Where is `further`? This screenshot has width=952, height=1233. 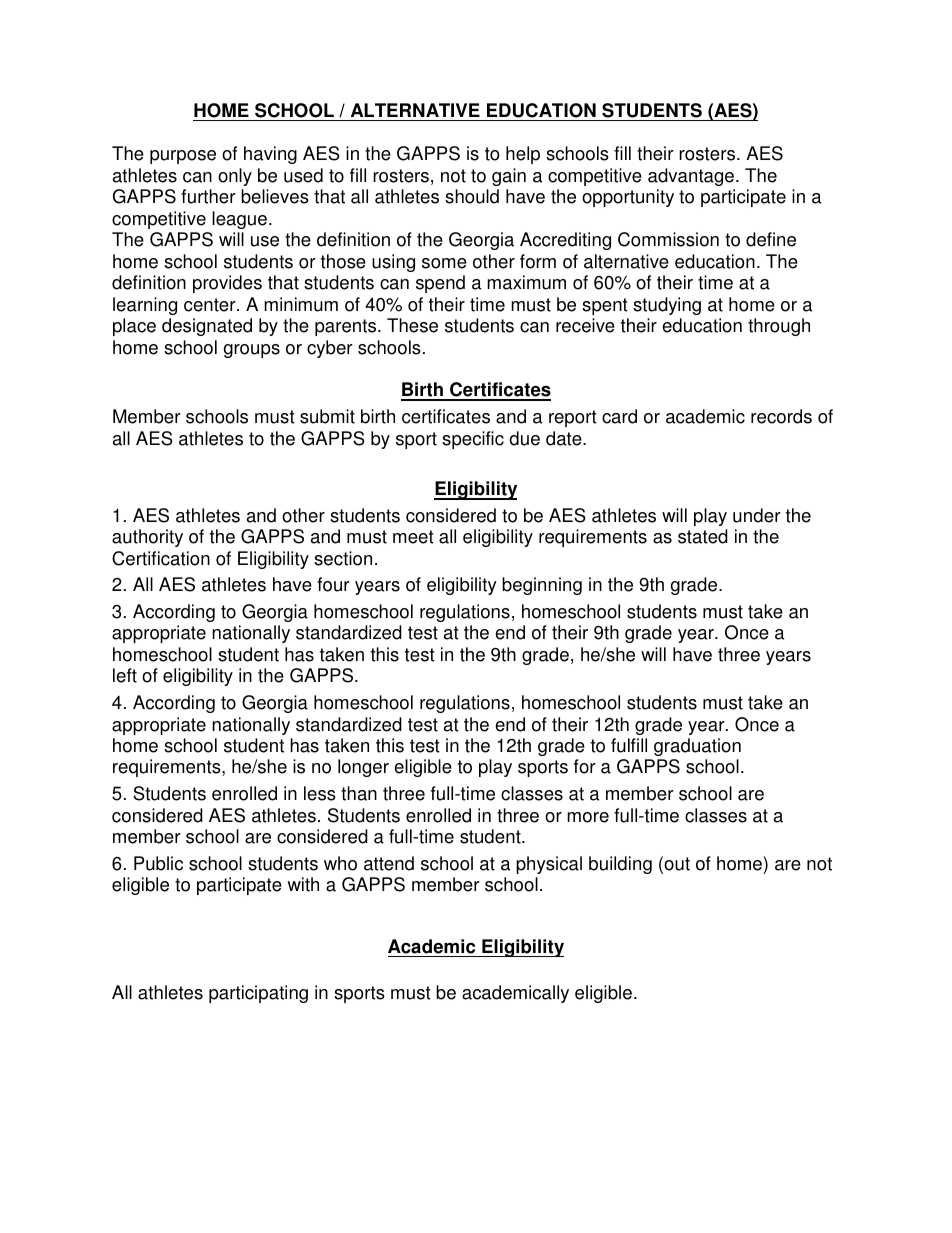
further is located at coordinates (208, 196).
